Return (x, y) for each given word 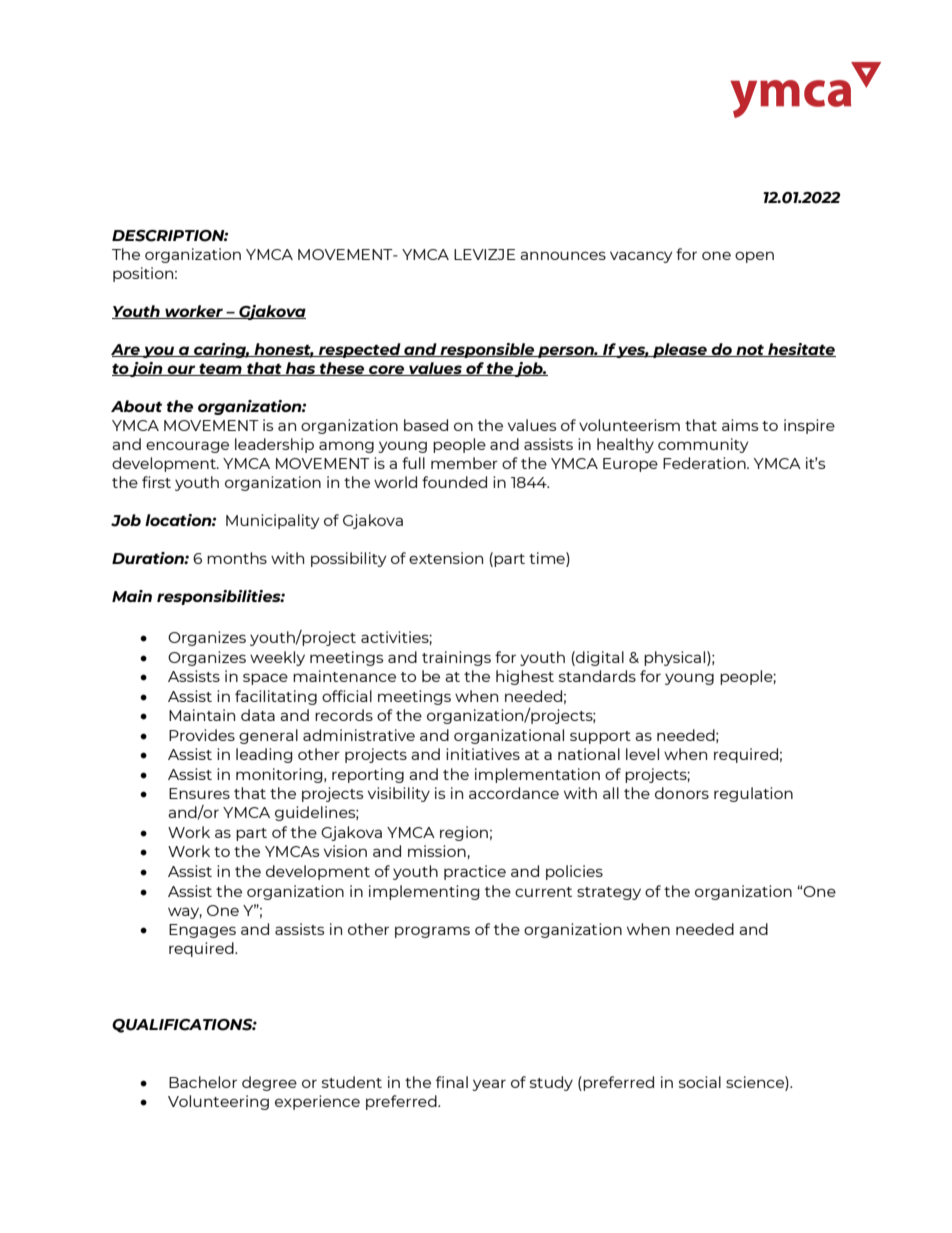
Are (126, 350)
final (452, 1082)
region (464, 833)
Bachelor (203, 1082)
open (754, 257)
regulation (753, 794)
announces (563, 255)
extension (446, 558)
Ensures (199, 793)
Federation (705, 463)
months (237, 558)
